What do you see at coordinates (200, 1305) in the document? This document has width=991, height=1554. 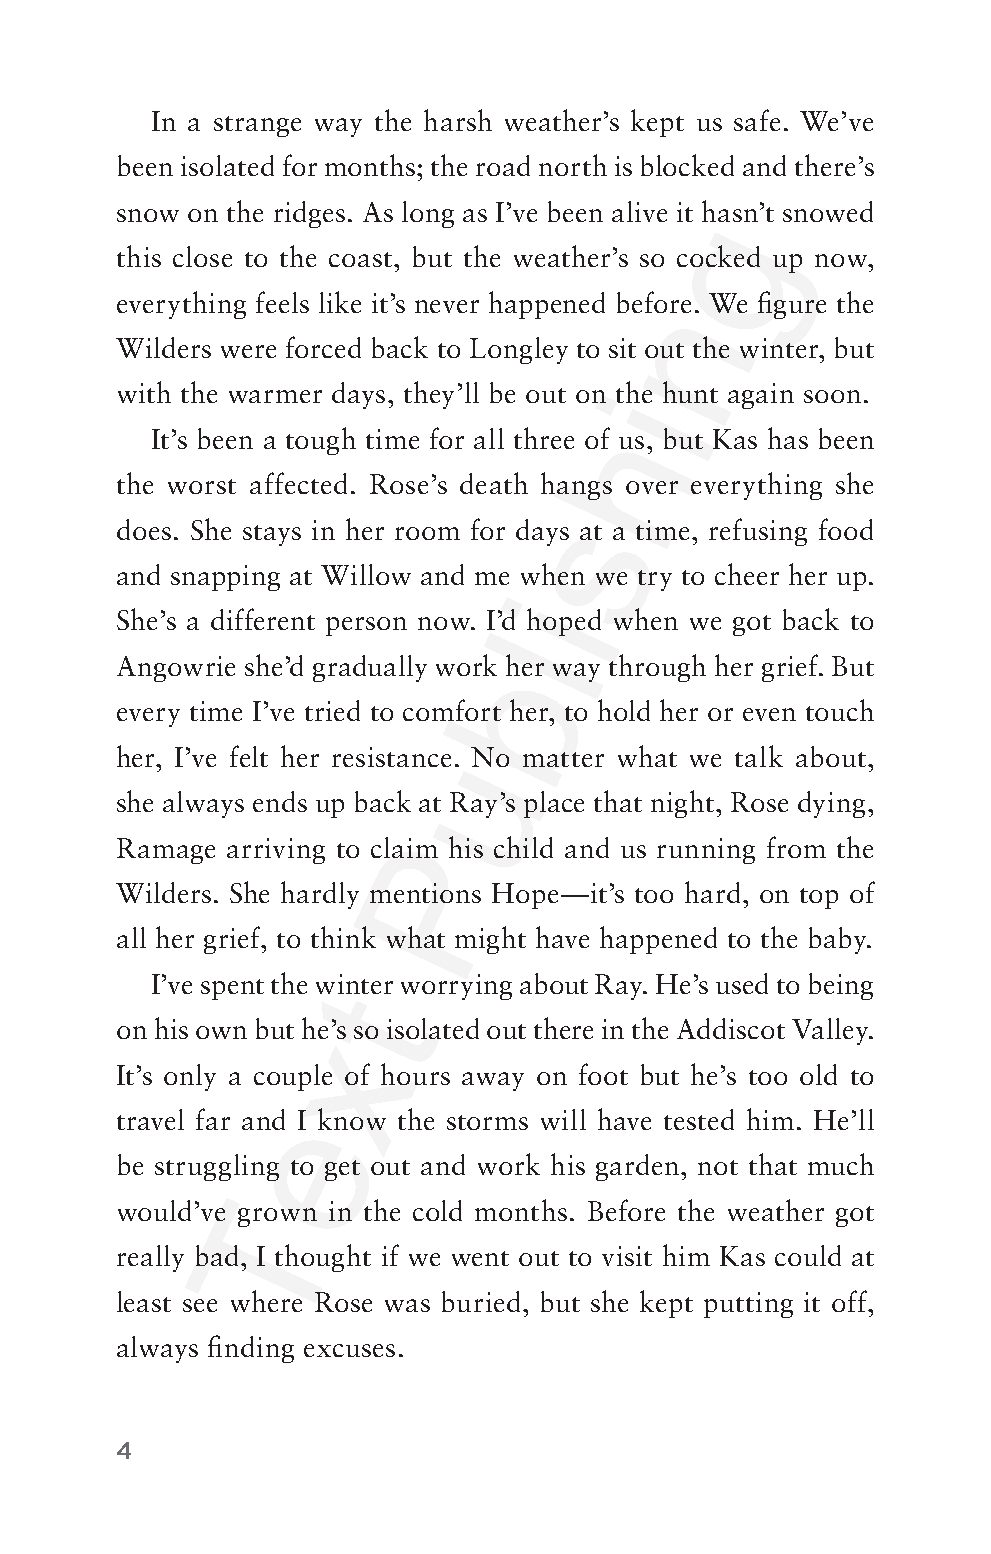 I see `see` at bounding box center [200, 1305].
